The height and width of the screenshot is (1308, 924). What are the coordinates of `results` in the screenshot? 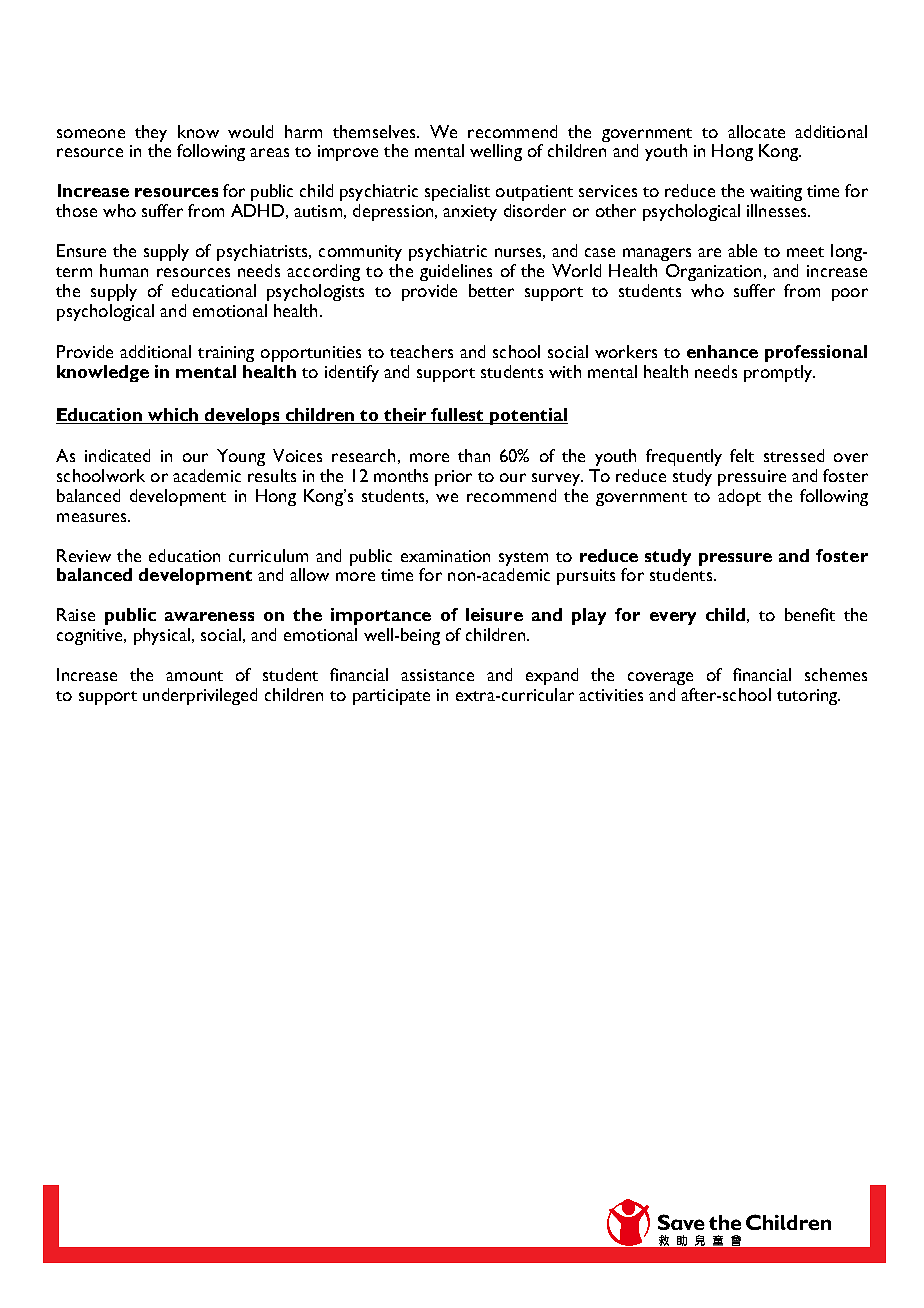 It's located at (272, 475).
